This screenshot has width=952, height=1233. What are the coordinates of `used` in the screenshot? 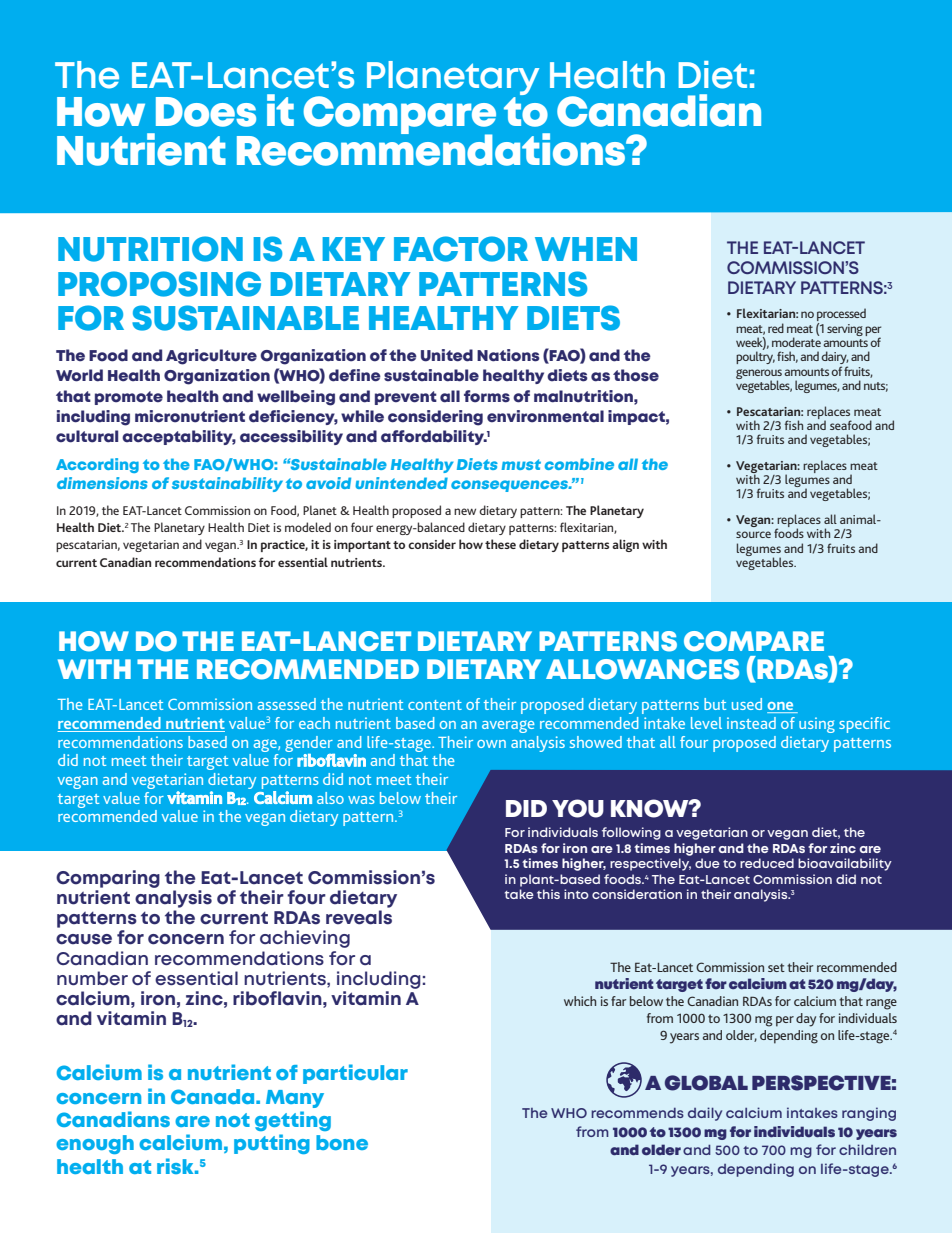 It's located at (747, 704).
